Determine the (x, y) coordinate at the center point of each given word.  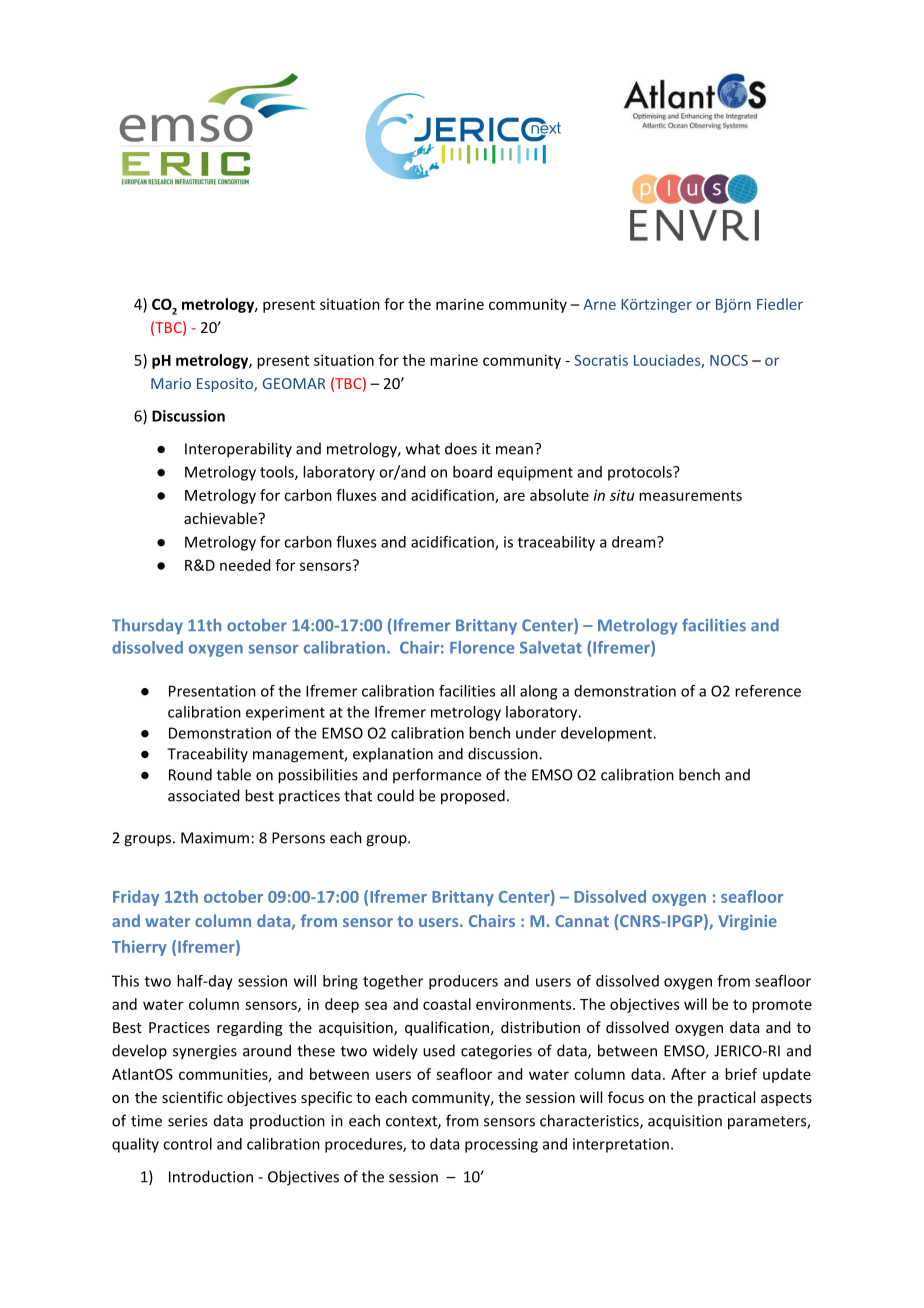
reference (768, 691)
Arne (599, 304)
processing (501, 1145)
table (234, 774)
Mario (171, 383)
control (187, 1144)
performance (437, 775)
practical (726, 1098)
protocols (641, 473)
